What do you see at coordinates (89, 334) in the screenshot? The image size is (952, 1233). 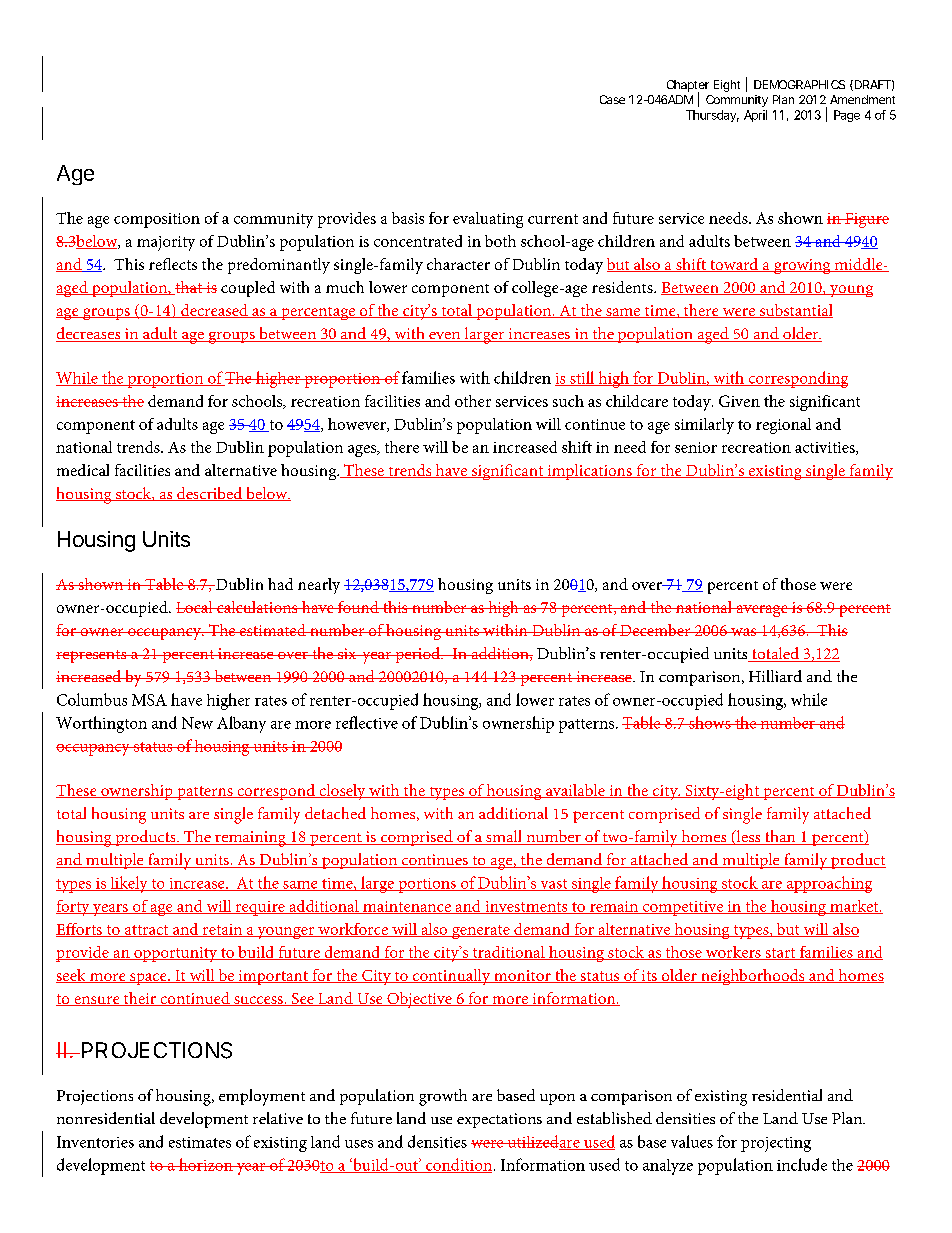 I see `decreases` at bounding box center [89, 334].
